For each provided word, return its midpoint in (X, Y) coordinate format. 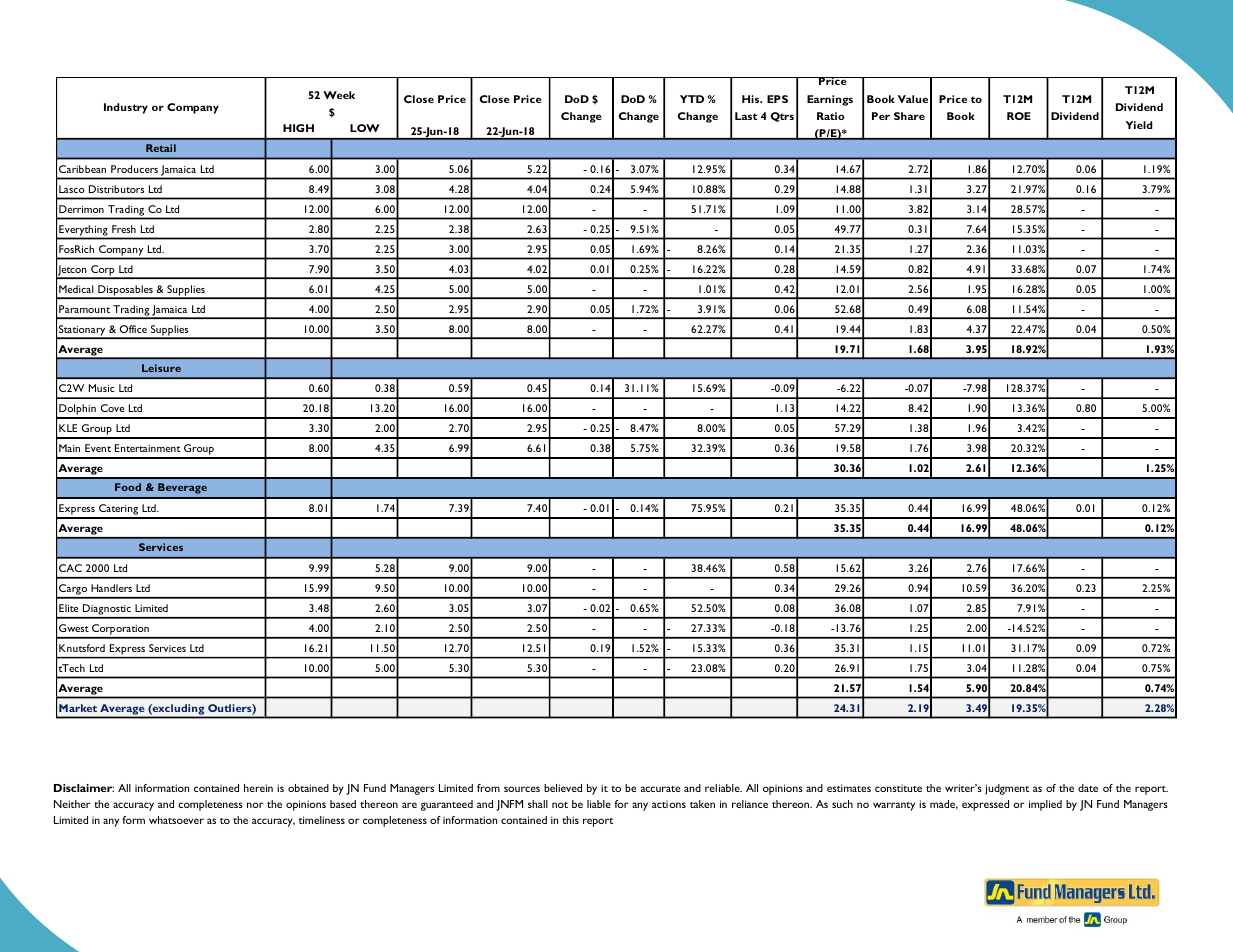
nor (255, 805)
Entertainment (148, 448)
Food (128, 487)
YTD (692, 99)
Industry (126, 108)
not (560, 805)
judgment (1007, 789)
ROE (1019, 116)
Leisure (161, 368)
